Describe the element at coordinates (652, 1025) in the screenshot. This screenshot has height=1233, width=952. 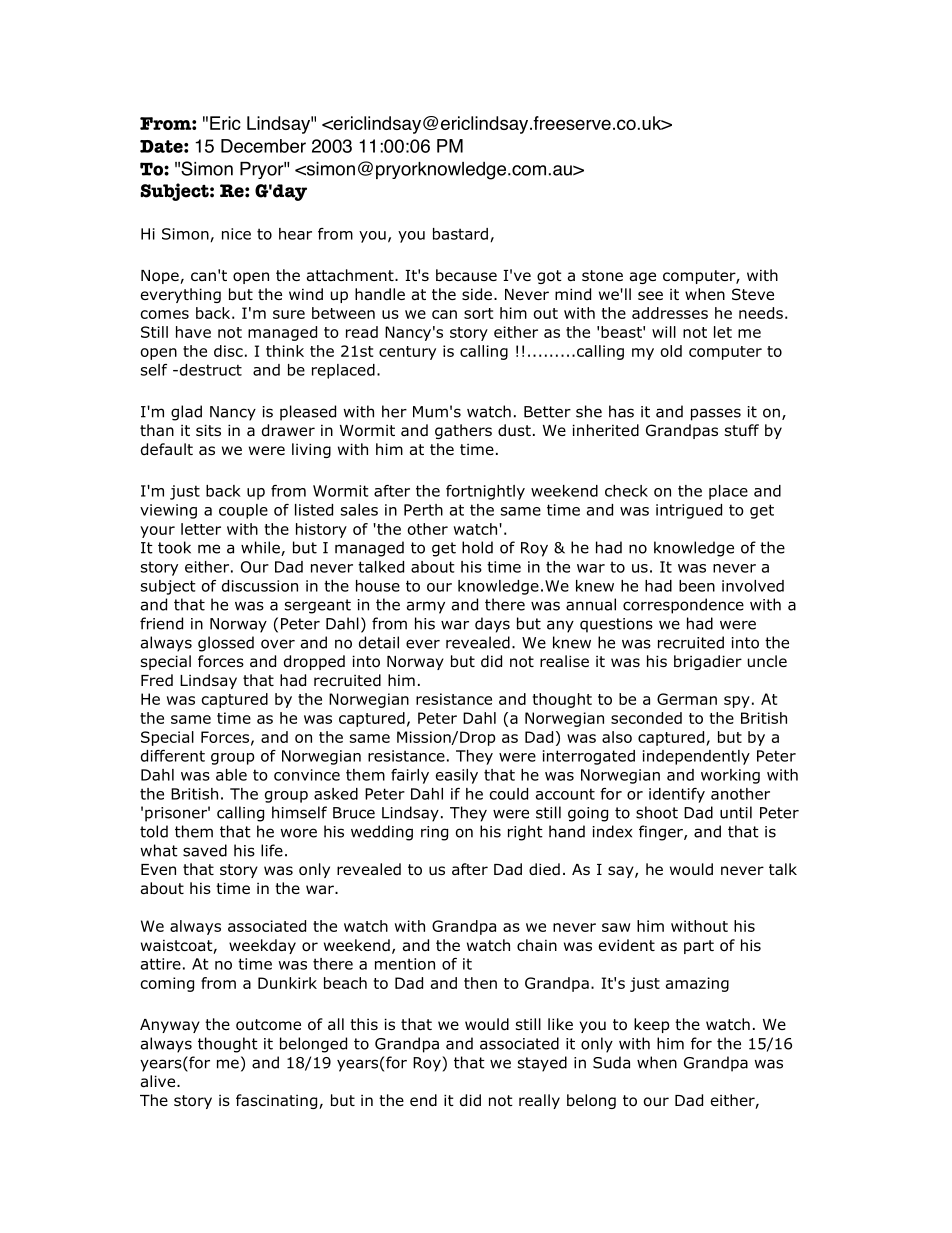
I see `keep` at that location.
